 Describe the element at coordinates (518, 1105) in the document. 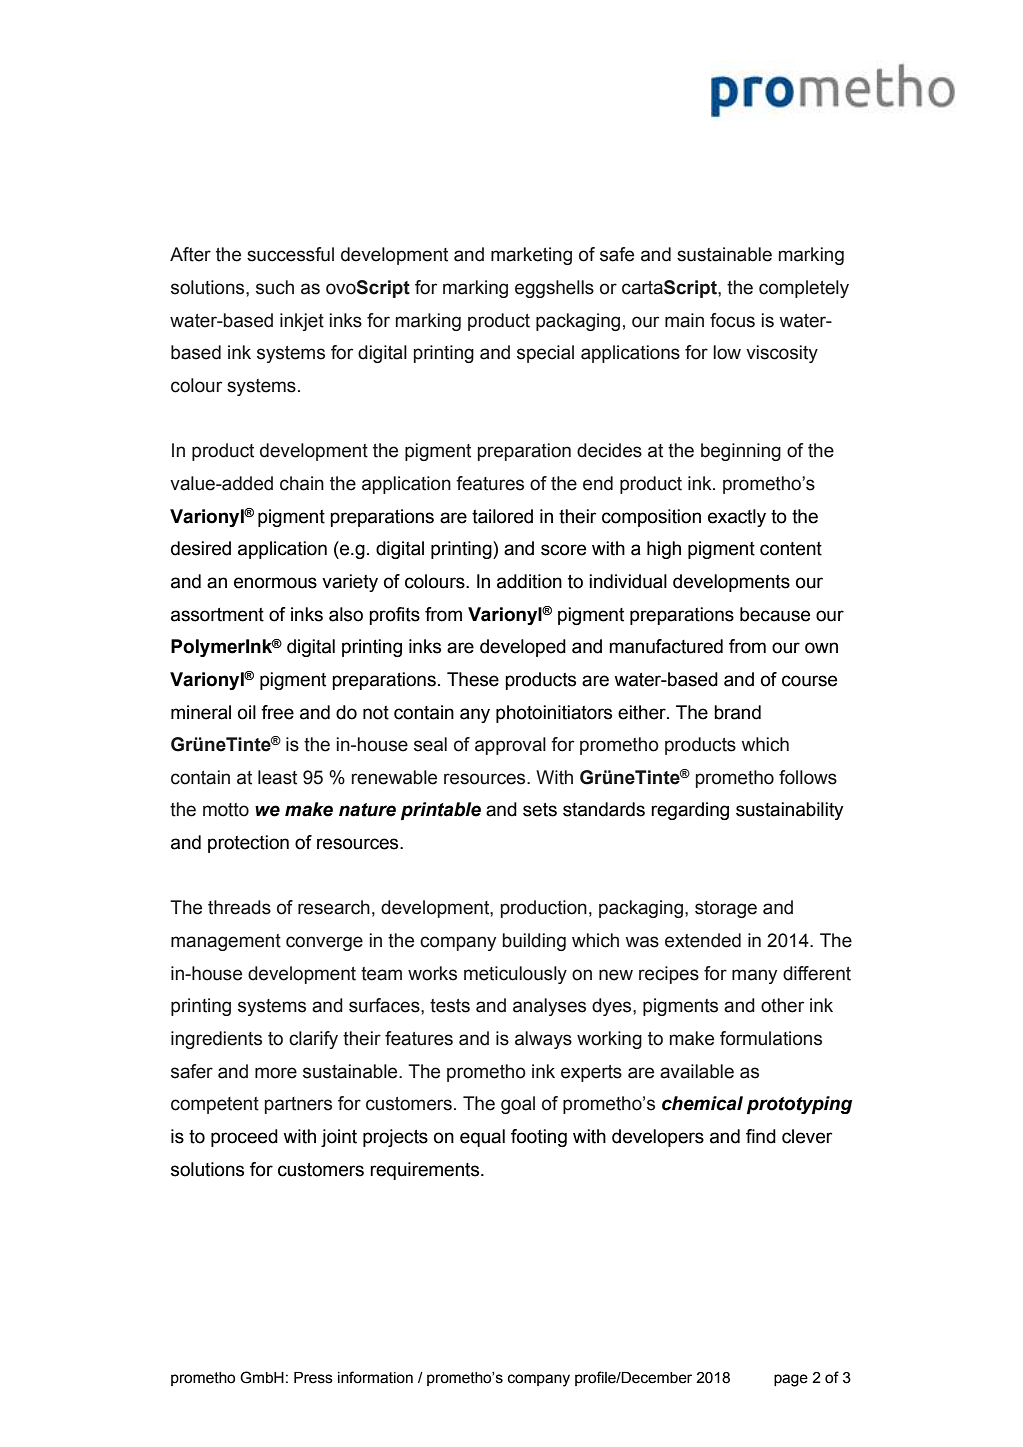

I see `goal` at that location.
